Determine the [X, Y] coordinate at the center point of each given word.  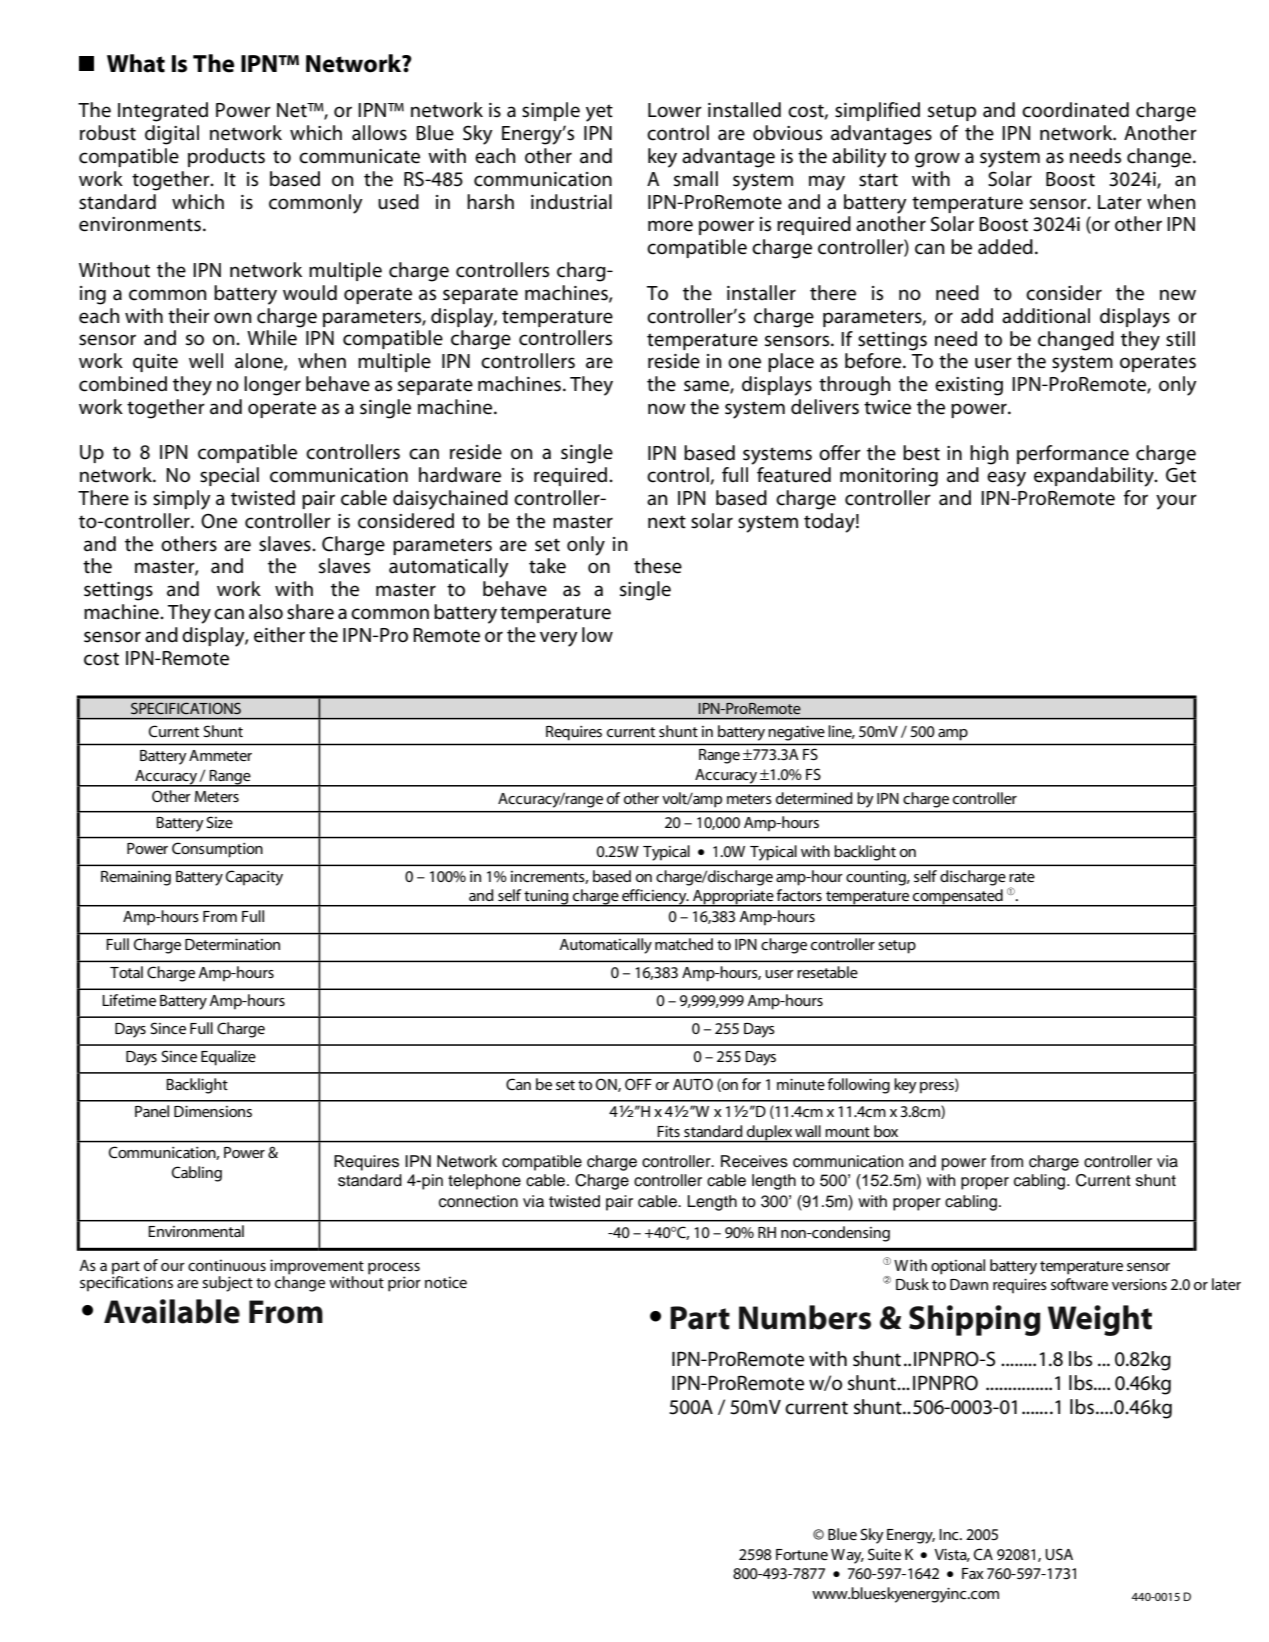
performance [1073, 454]
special [229, 476]
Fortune [802, 1554]
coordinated [1075, 110]
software [1079, 1284]
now [667, 409]
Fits [669, 1131]
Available [172, 1311]
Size [219, 822]
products [226, 157]
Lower [675, 110]
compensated [958, 898]
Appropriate [733, 898]
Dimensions [213, 1111]
